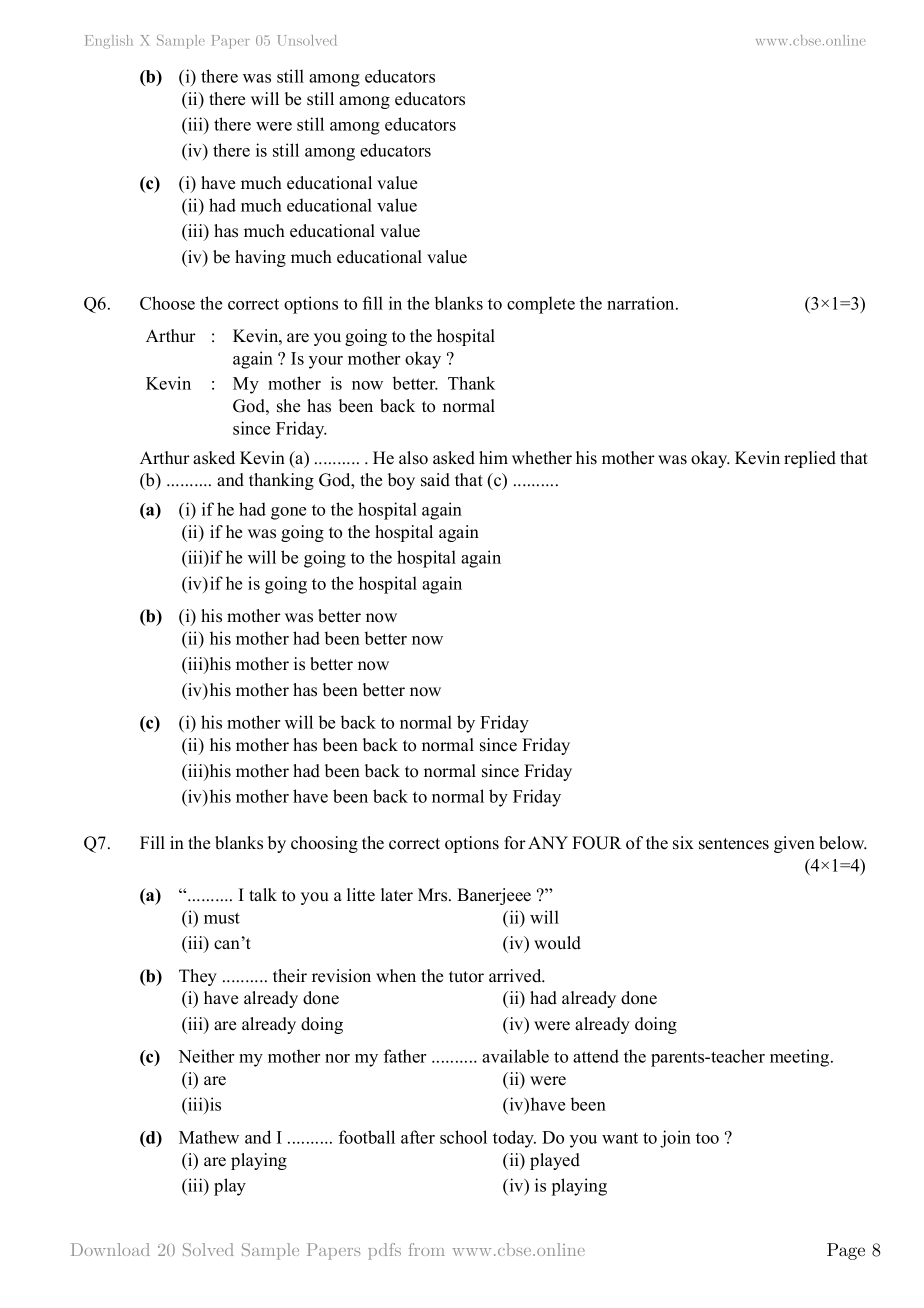  What do you see at coordinates (541, 305) in the document?
I see `complete` at bounding box center [541, 305].
